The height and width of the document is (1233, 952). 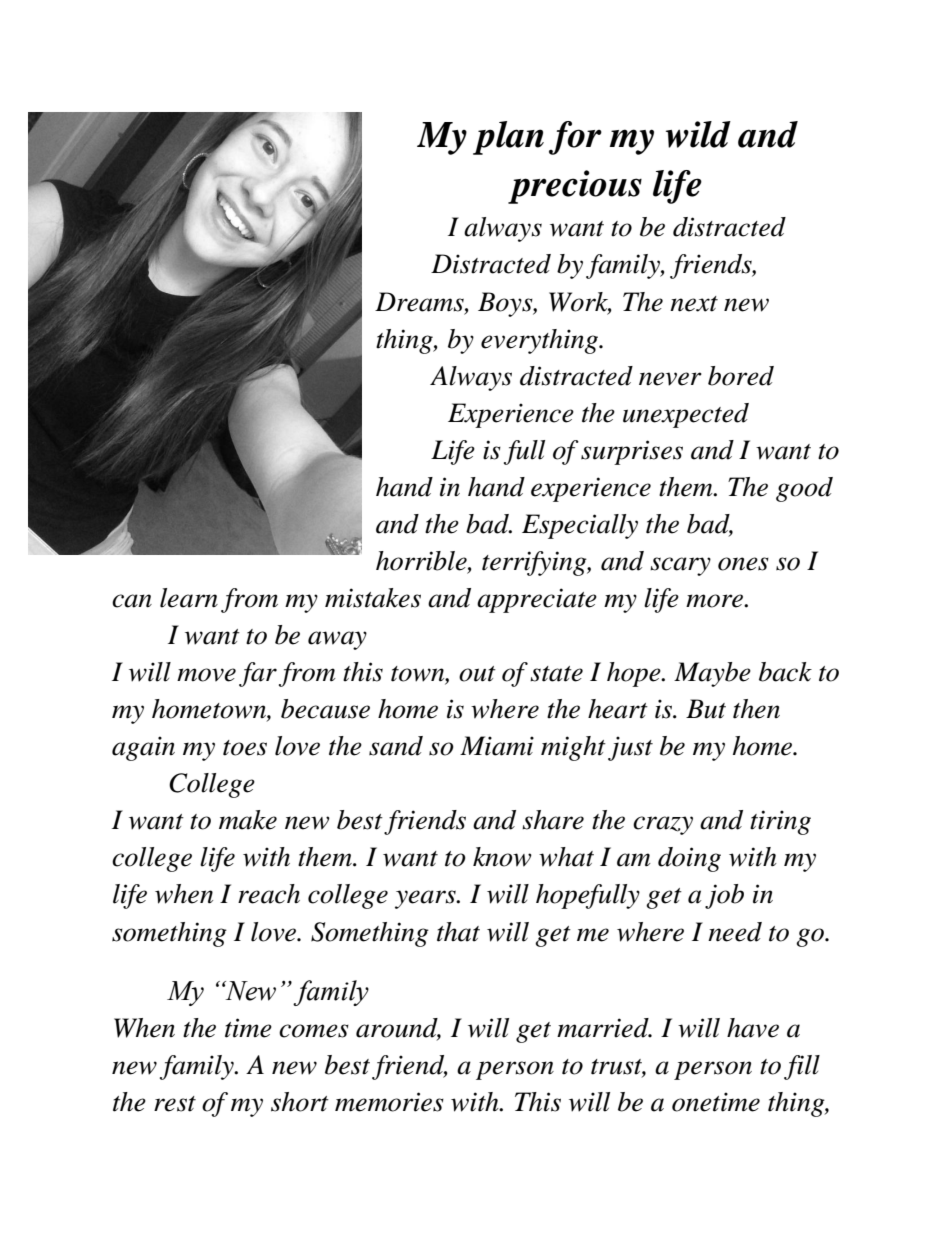 I want to click on Dreams, so click(x=420, y=302).
